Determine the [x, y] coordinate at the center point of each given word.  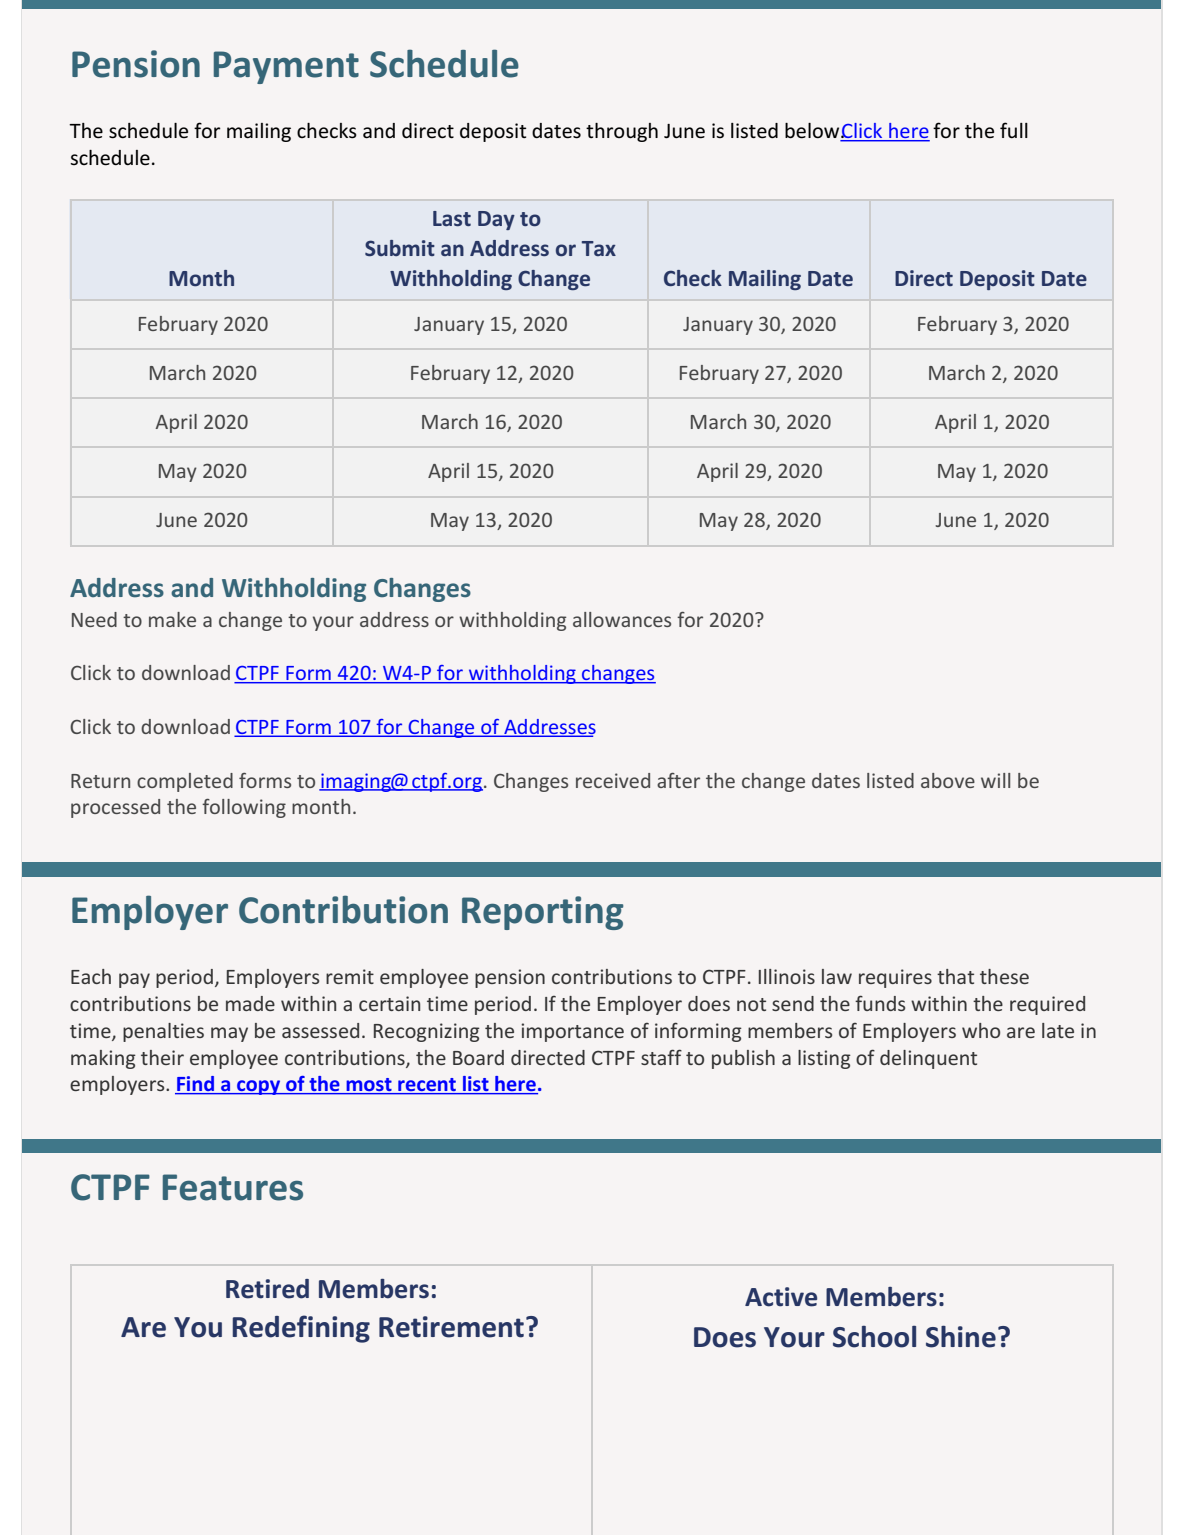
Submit [400, 248]
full [1014, 130]
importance [572, 1032]
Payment [286, 67]
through [622, 132]
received [613, 780]
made [250, 1003]
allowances [622, 619]
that [955, 976]
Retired [267, 1289]
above [948, 780]
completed [185, 782]
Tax [599, 248]
